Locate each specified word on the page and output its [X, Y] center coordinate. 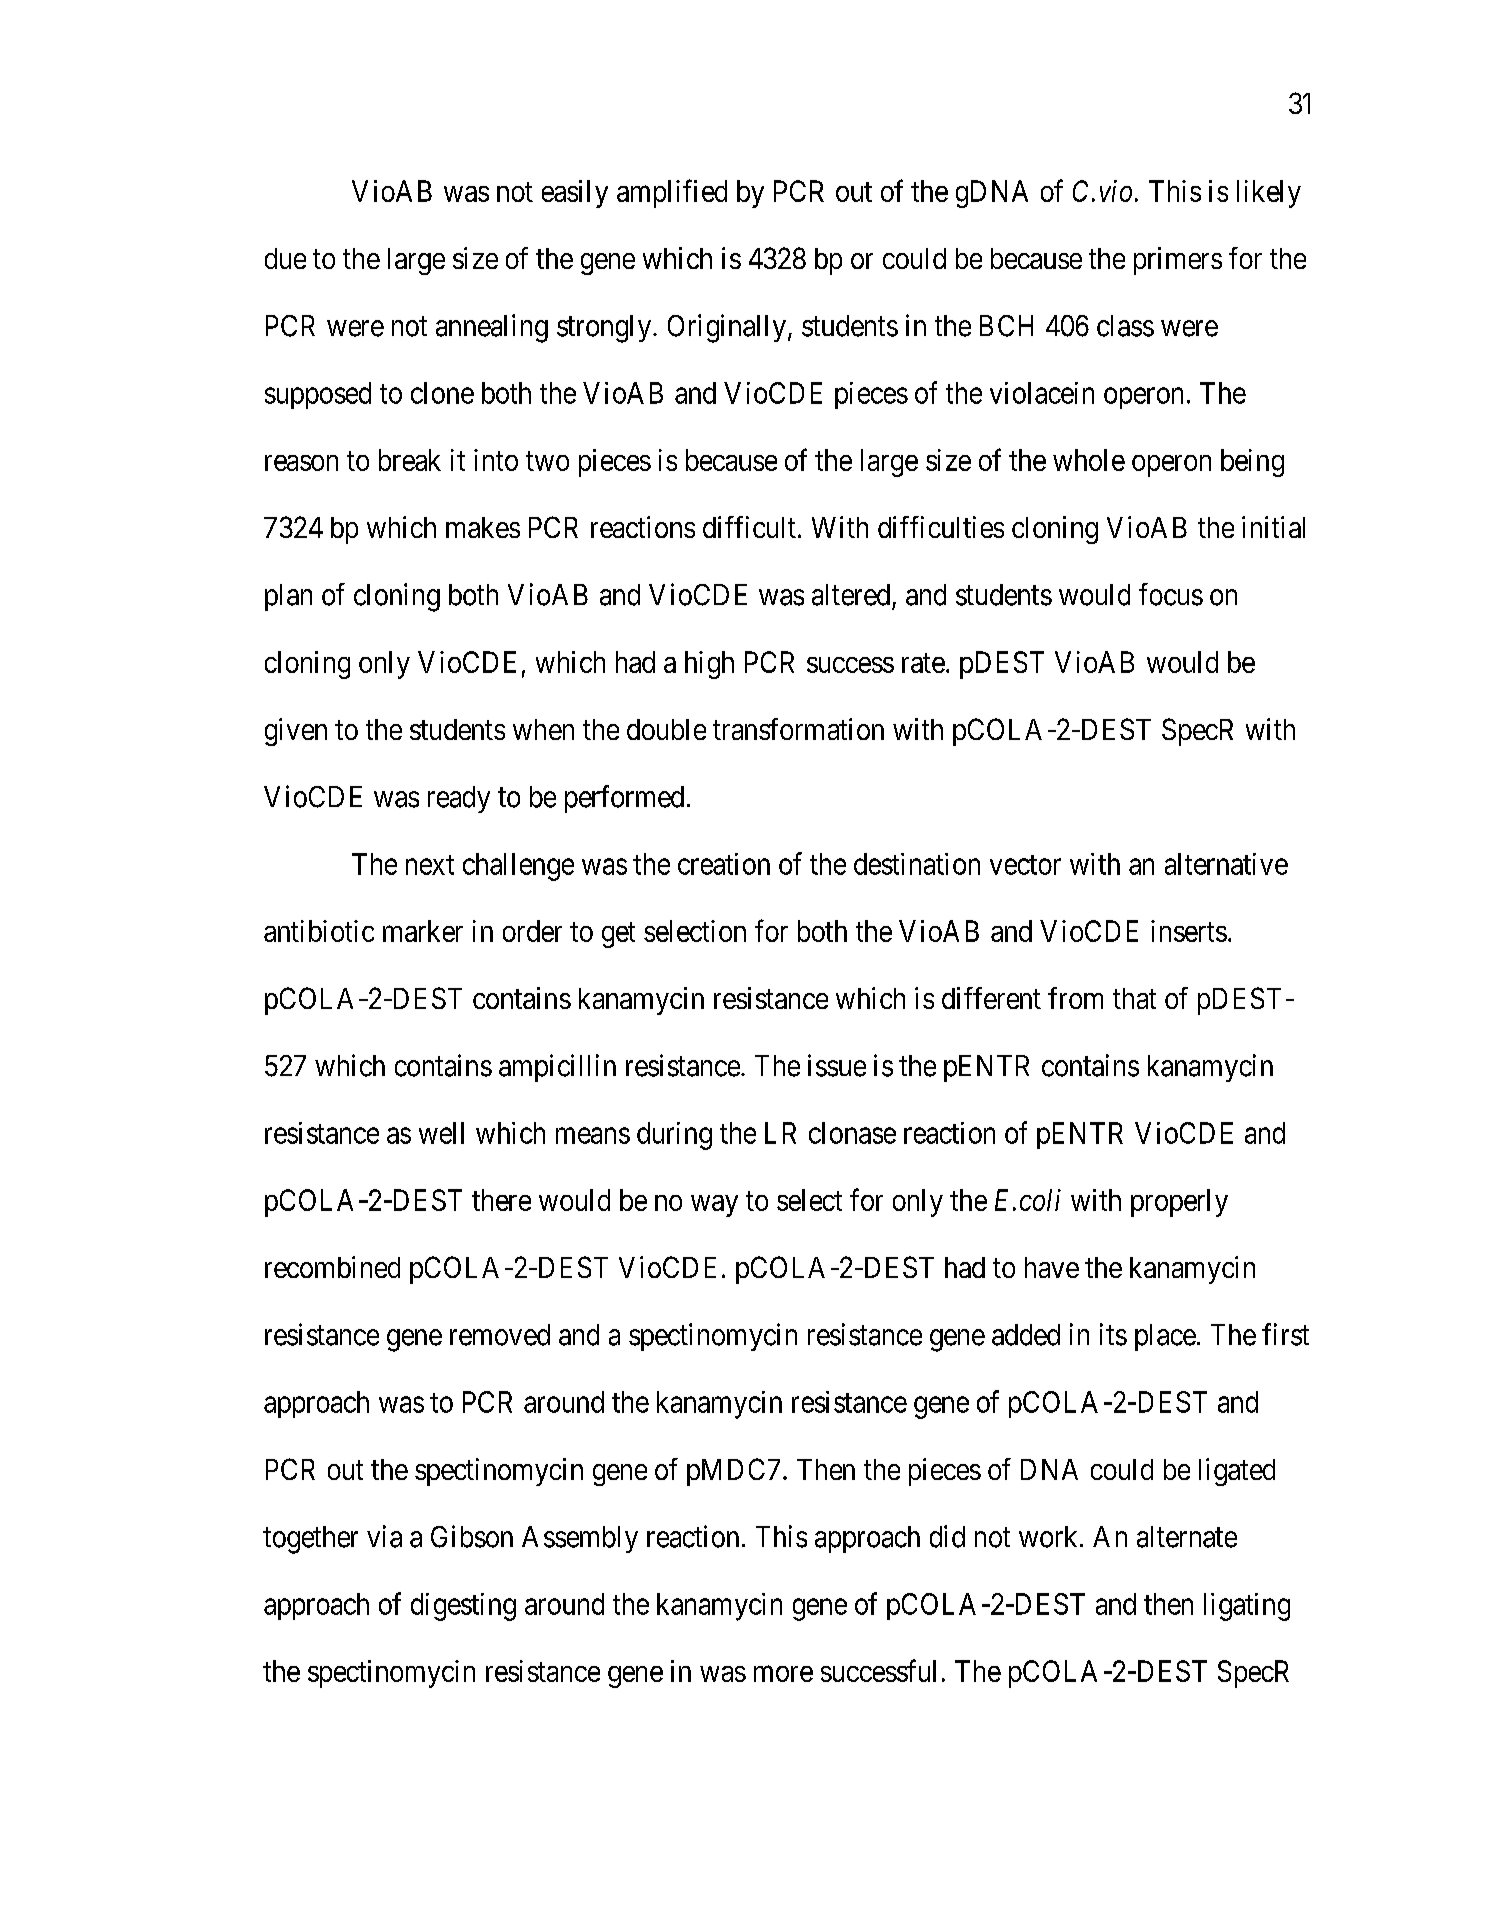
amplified [672, 193]
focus [1171, 594]
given [296, 732]
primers [1178, 261]
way [714, 1206]
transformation [798, 729]
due [285, 258]
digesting [463, 1607]
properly [1179, 1203]
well [441, 1133]
